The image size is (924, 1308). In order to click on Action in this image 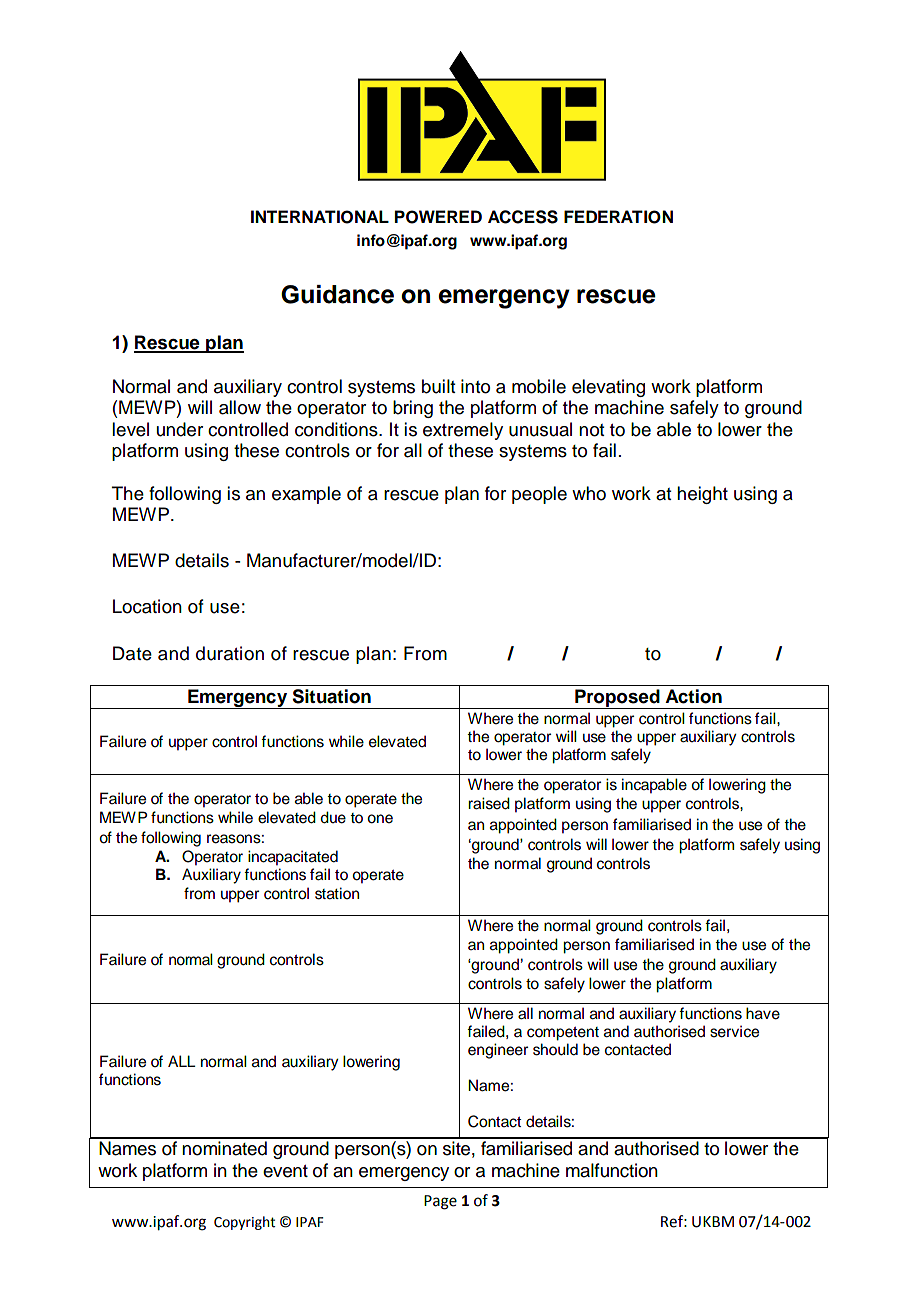, I will do `click(693, 696)`.
